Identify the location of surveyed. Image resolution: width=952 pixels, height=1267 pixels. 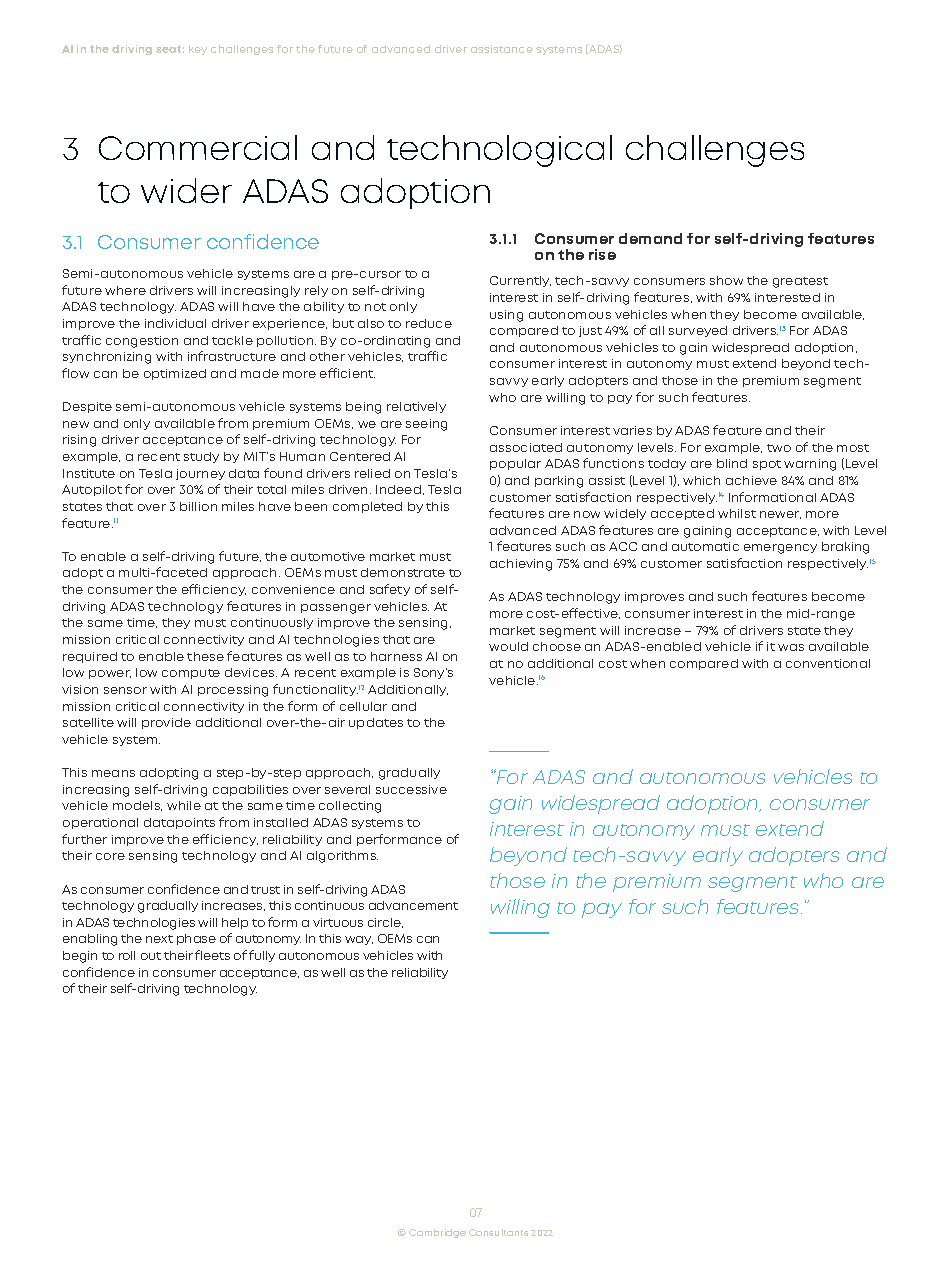
(698, 331).
